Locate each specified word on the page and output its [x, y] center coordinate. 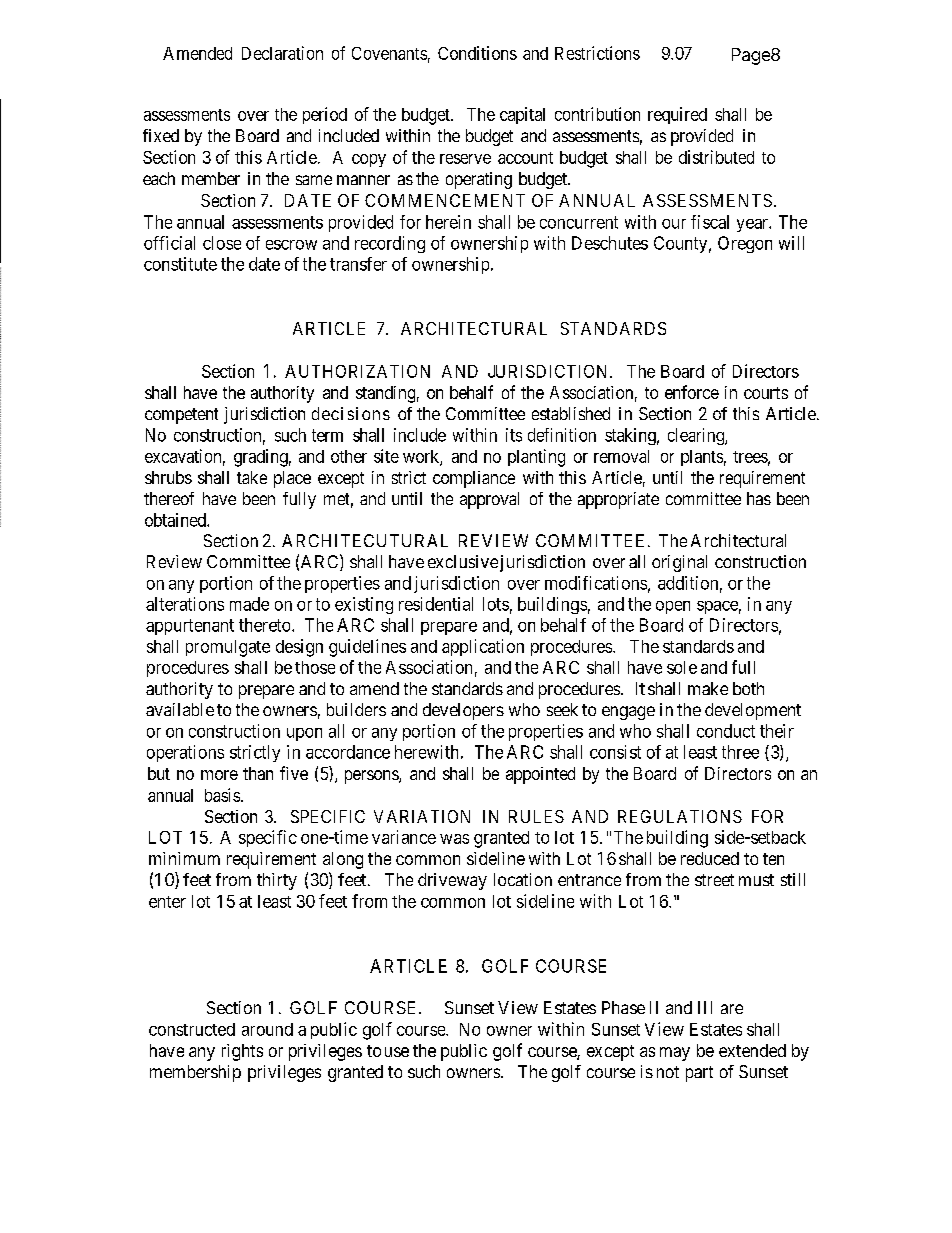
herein [448, 222]
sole [682, 667]
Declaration [282, 53]
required [677, 115]
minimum [184, 858]
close [222, 243]
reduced [710, 858]
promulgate [228, 648]
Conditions [477, 53]
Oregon [745, 244]
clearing [697, 436]
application [483, 647]
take [252, 477]
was [454, 839]
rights [242, 1052]
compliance [474, 479]
